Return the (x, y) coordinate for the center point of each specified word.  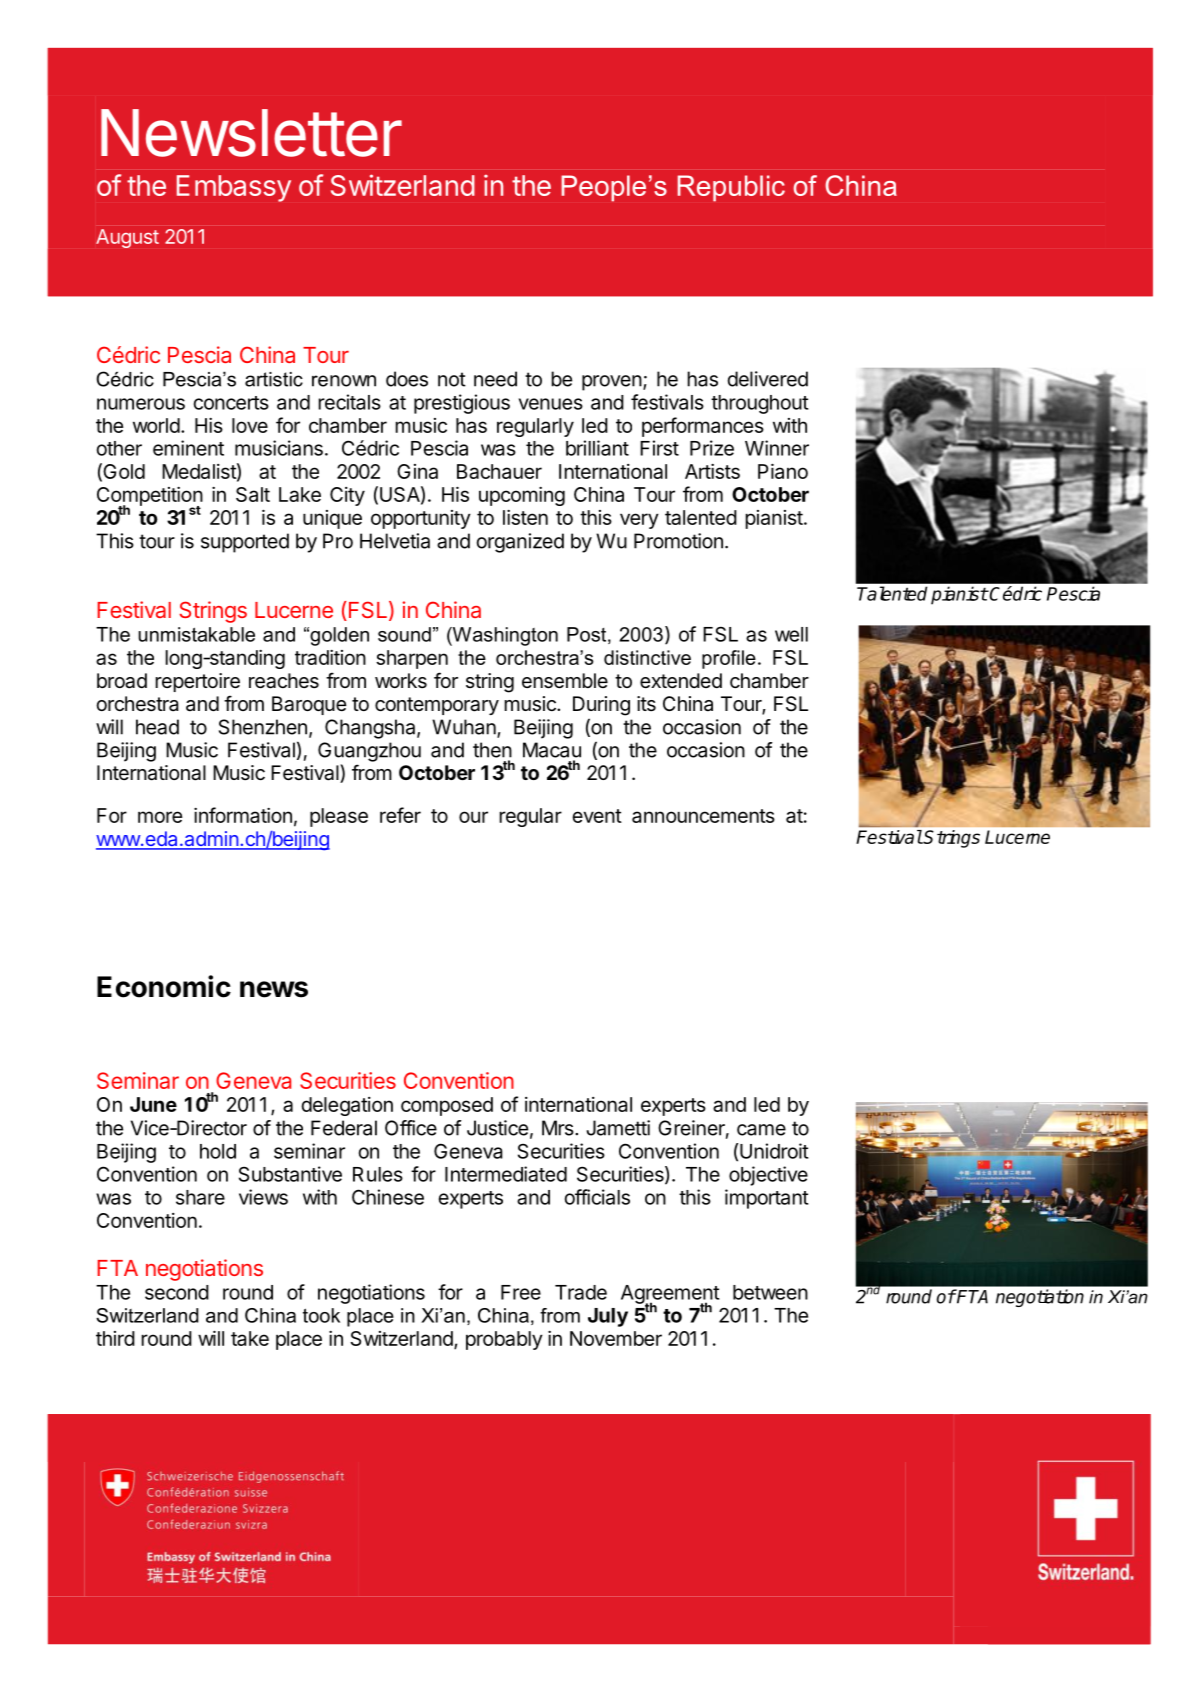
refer (400, 815)
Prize (712, 448)
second (177, 1292)
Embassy (234, 188)
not (452, 379)
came (761, 1130)
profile (729, 659)
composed (447, 1106)
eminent (188, 448)
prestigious (462, 404)
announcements (703, 816)
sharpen (412, 659)
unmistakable (196, 634)
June (153, 1104)
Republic (731, 188)
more (160, 817)
